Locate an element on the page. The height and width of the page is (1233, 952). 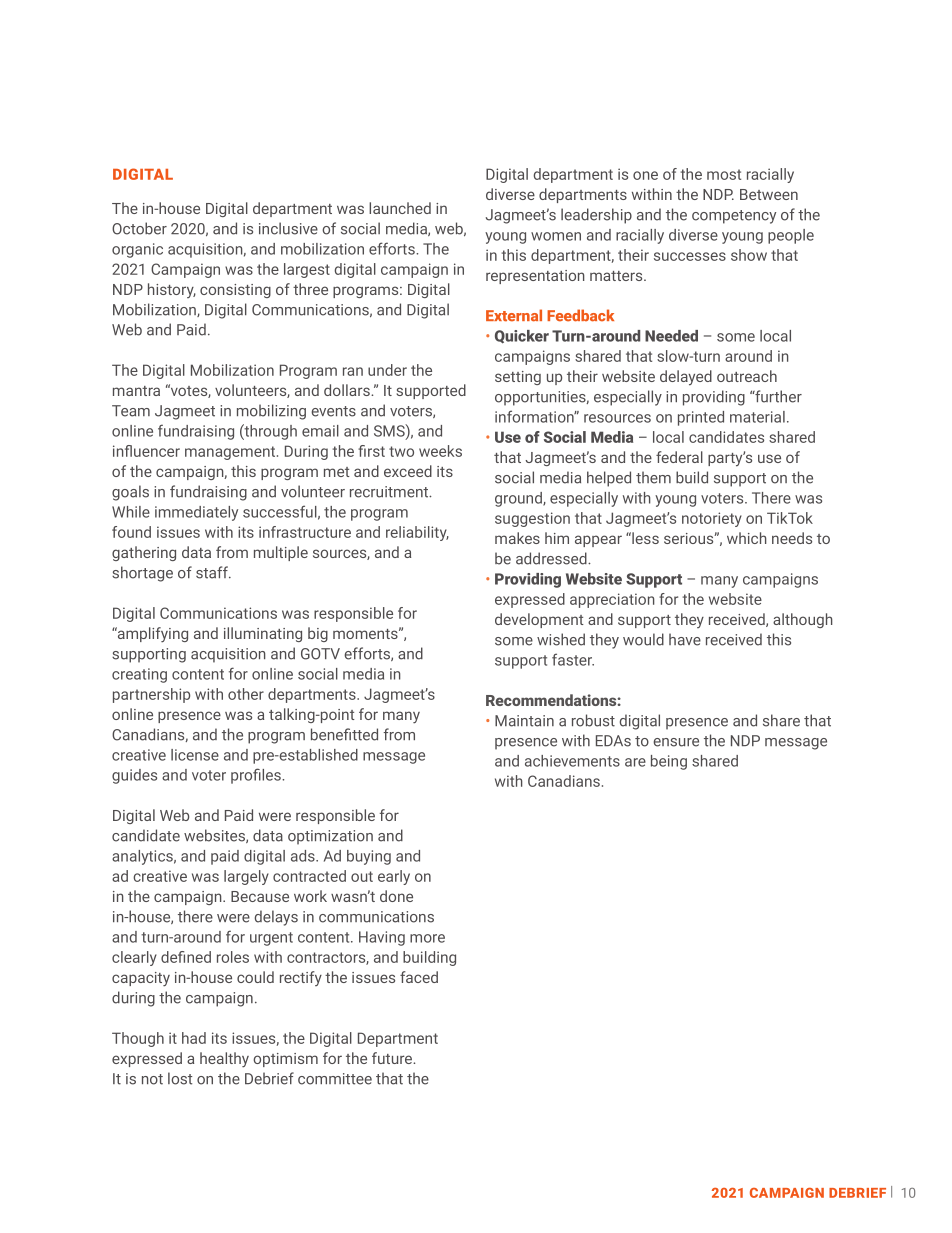
being is located at coordinates (669, 762).
